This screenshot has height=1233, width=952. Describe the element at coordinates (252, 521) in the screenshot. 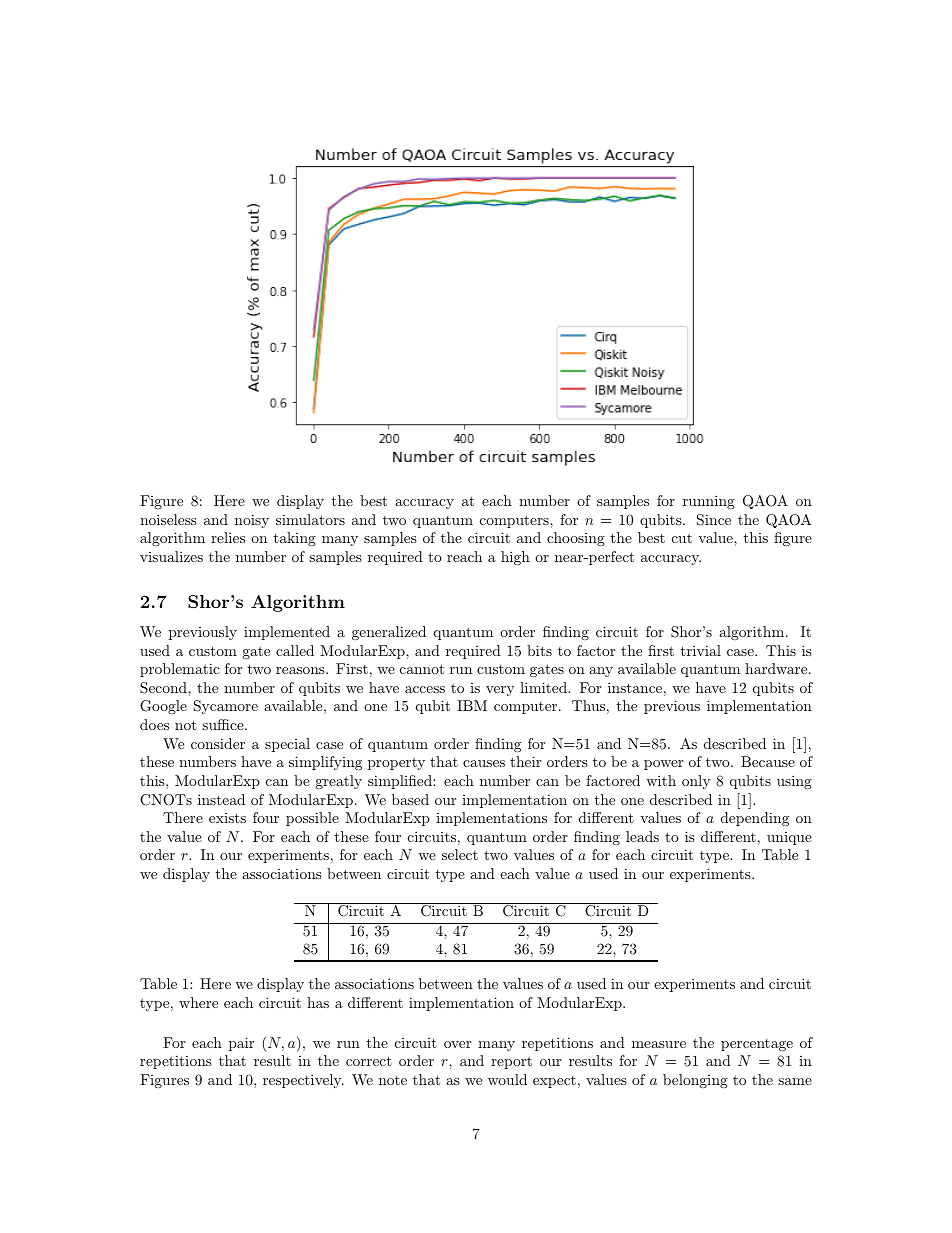

I see `noisy` at that location.
